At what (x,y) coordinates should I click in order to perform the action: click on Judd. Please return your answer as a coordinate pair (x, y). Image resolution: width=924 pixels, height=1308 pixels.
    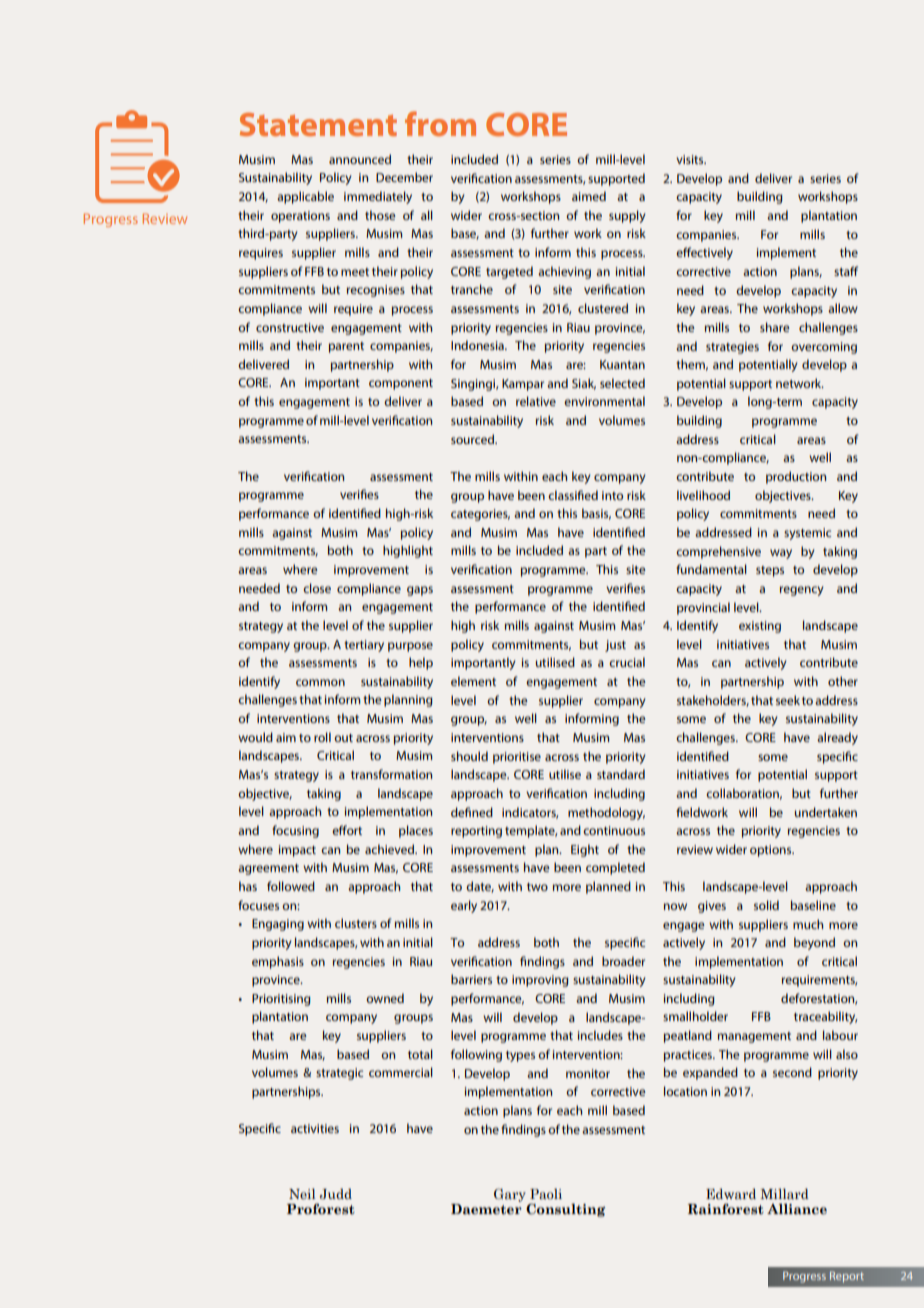
    Looking at the image, I should click on (336, 1194).
